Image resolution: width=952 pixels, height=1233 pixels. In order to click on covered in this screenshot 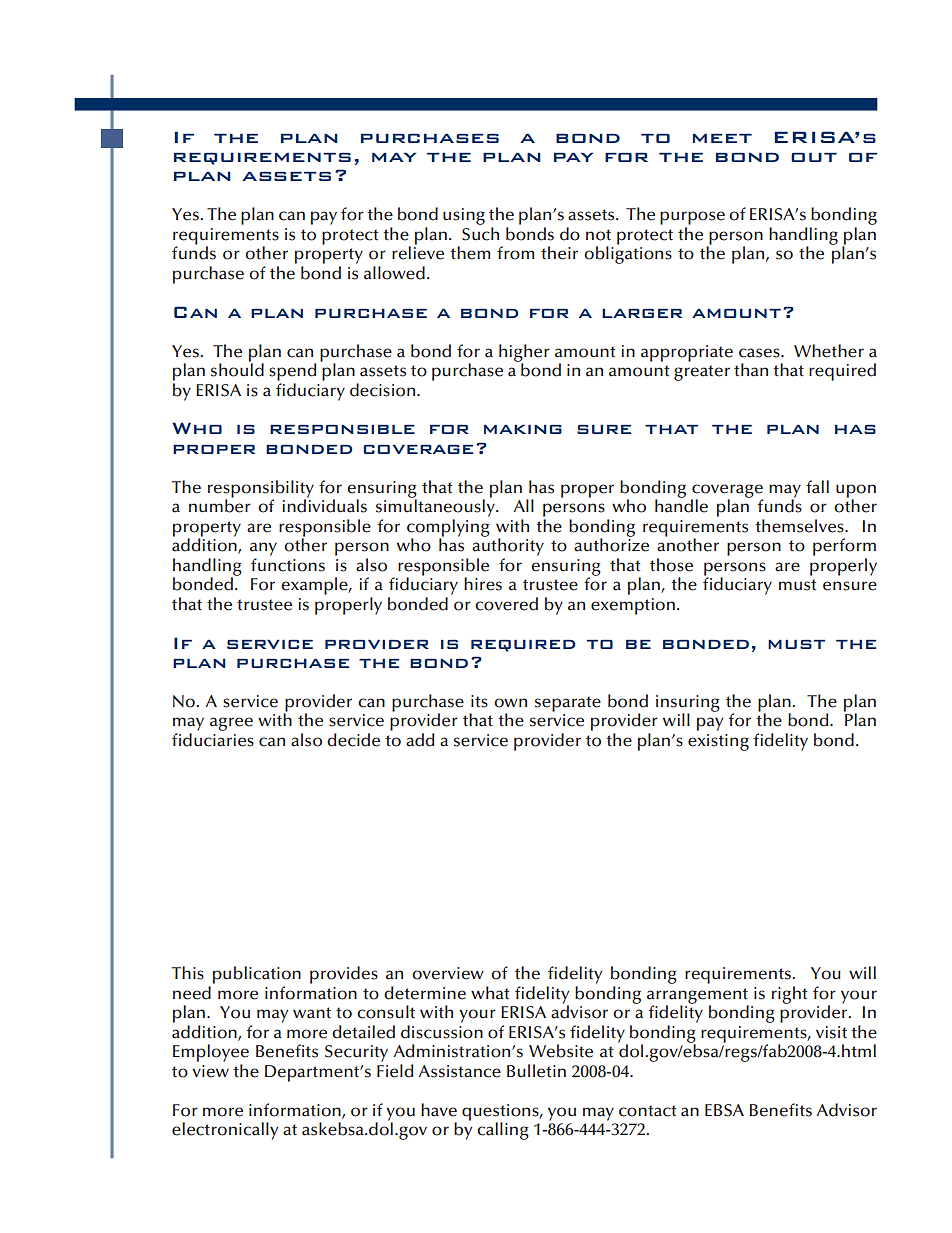, I will do `click(506, 604)`.
